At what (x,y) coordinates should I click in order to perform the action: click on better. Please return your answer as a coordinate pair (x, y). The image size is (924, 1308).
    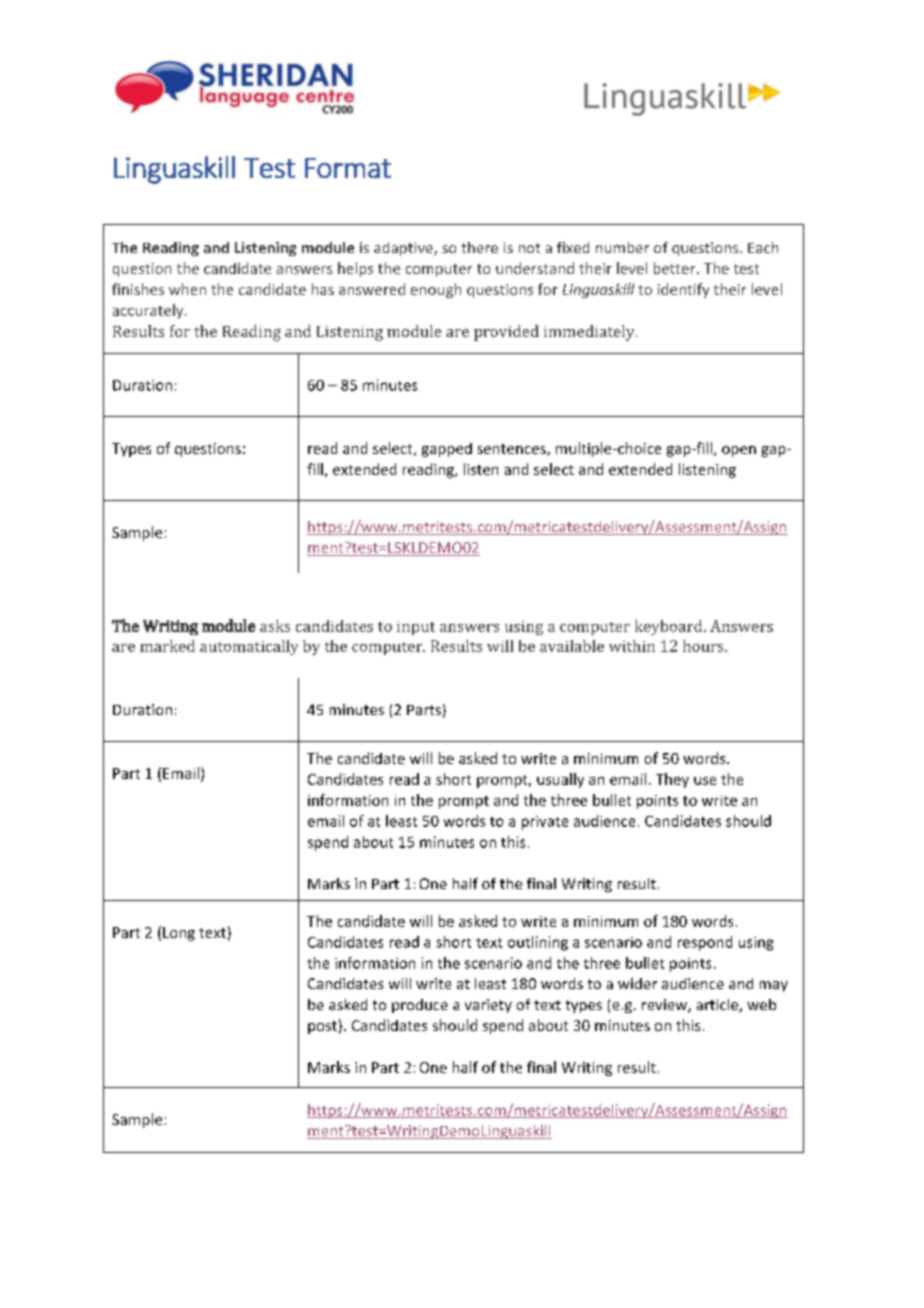
    Looking at the image, I should click on (676, 268).
